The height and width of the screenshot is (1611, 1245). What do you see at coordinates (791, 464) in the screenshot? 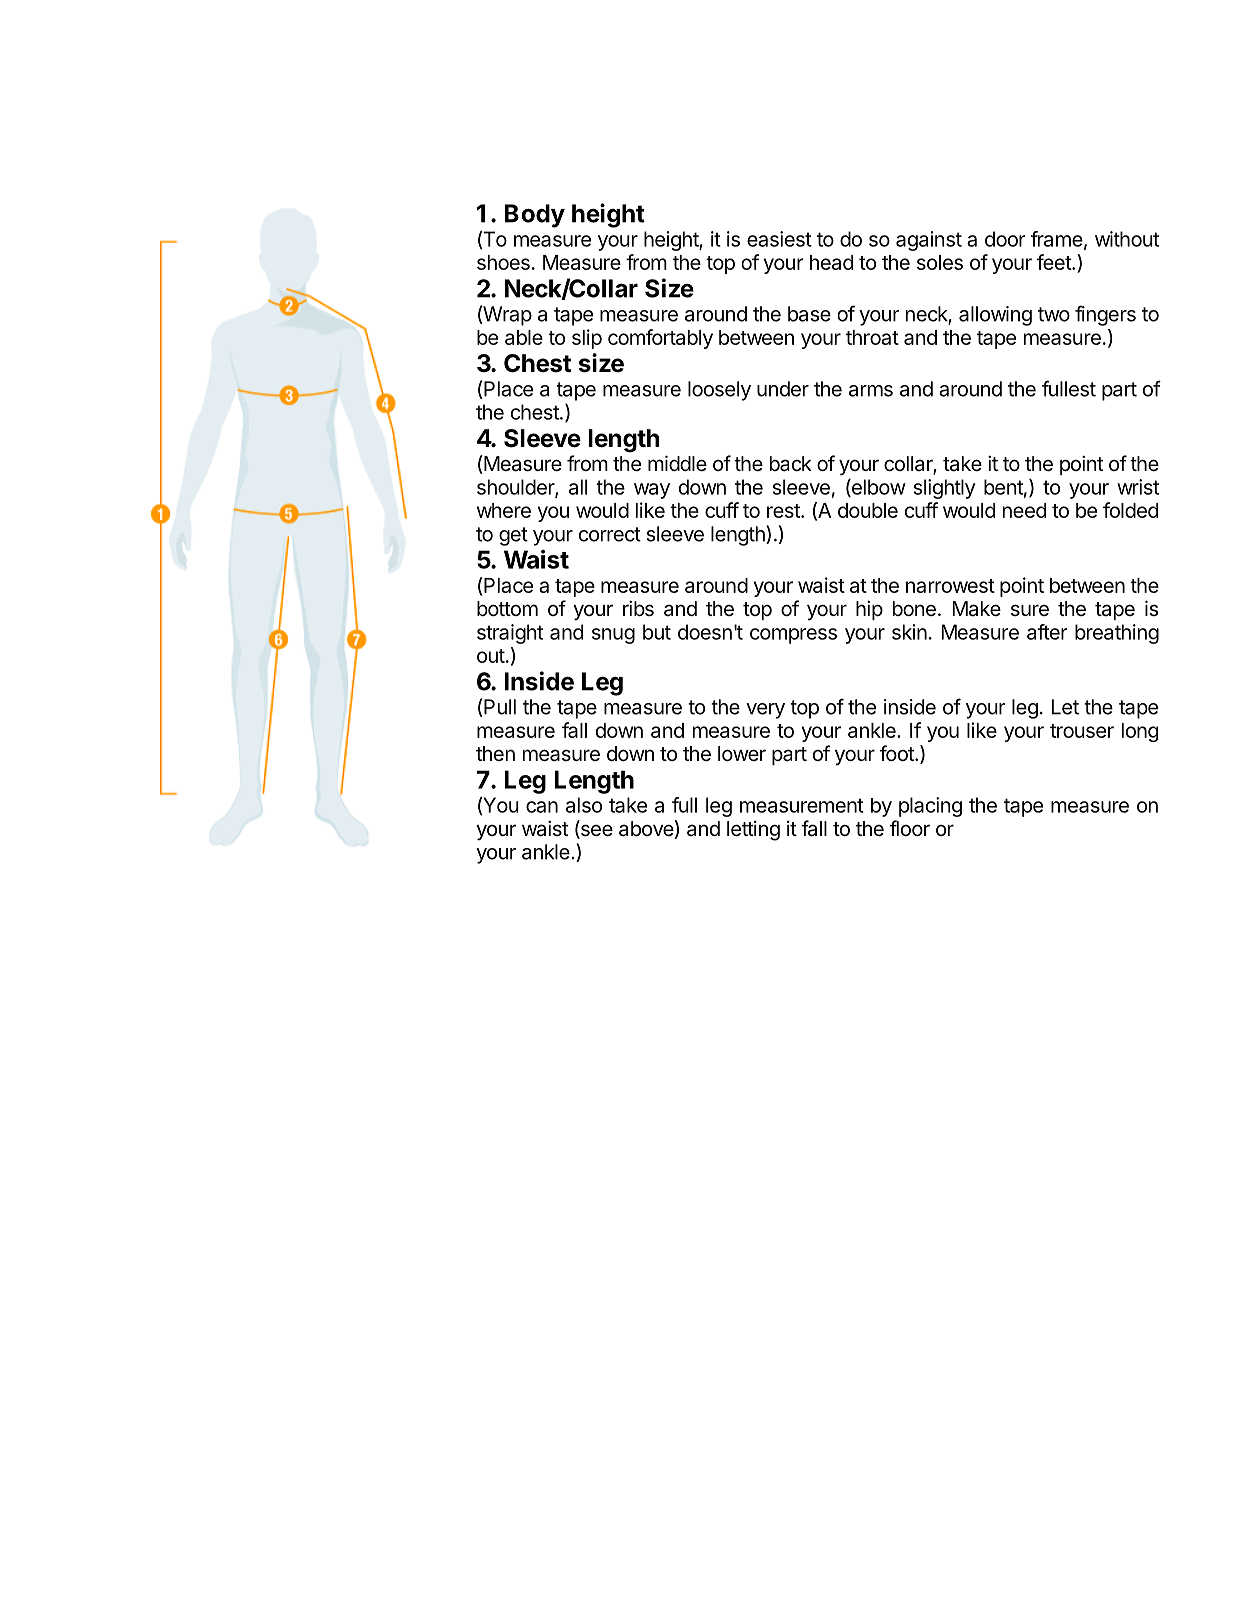
I see `back` at bounding box center [791, 464].
